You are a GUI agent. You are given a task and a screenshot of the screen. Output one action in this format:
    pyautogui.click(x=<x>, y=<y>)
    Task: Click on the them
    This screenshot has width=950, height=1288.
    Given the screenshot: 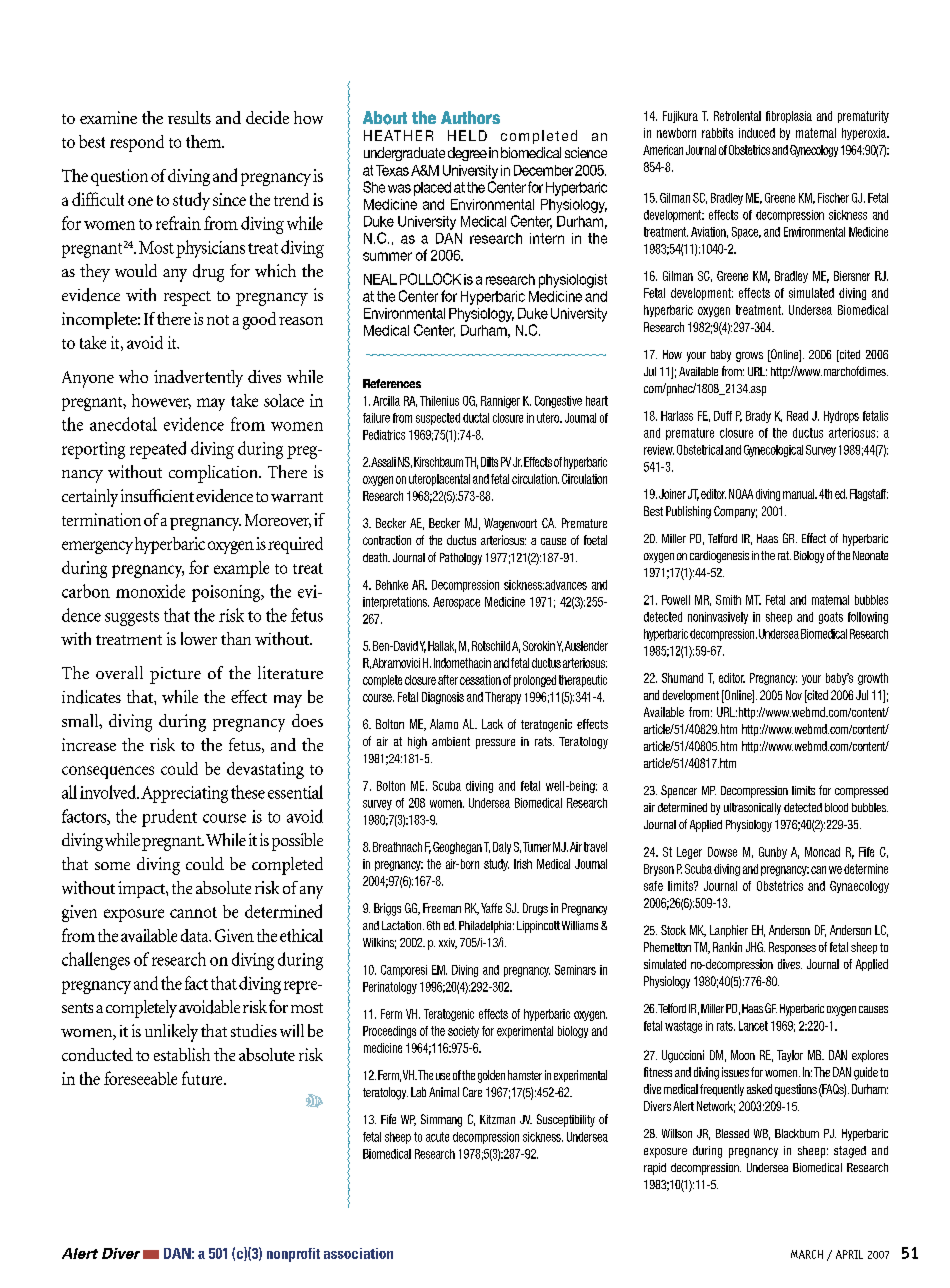 What is the action you would take?
    pyautogui.click(x=205, y=141)
